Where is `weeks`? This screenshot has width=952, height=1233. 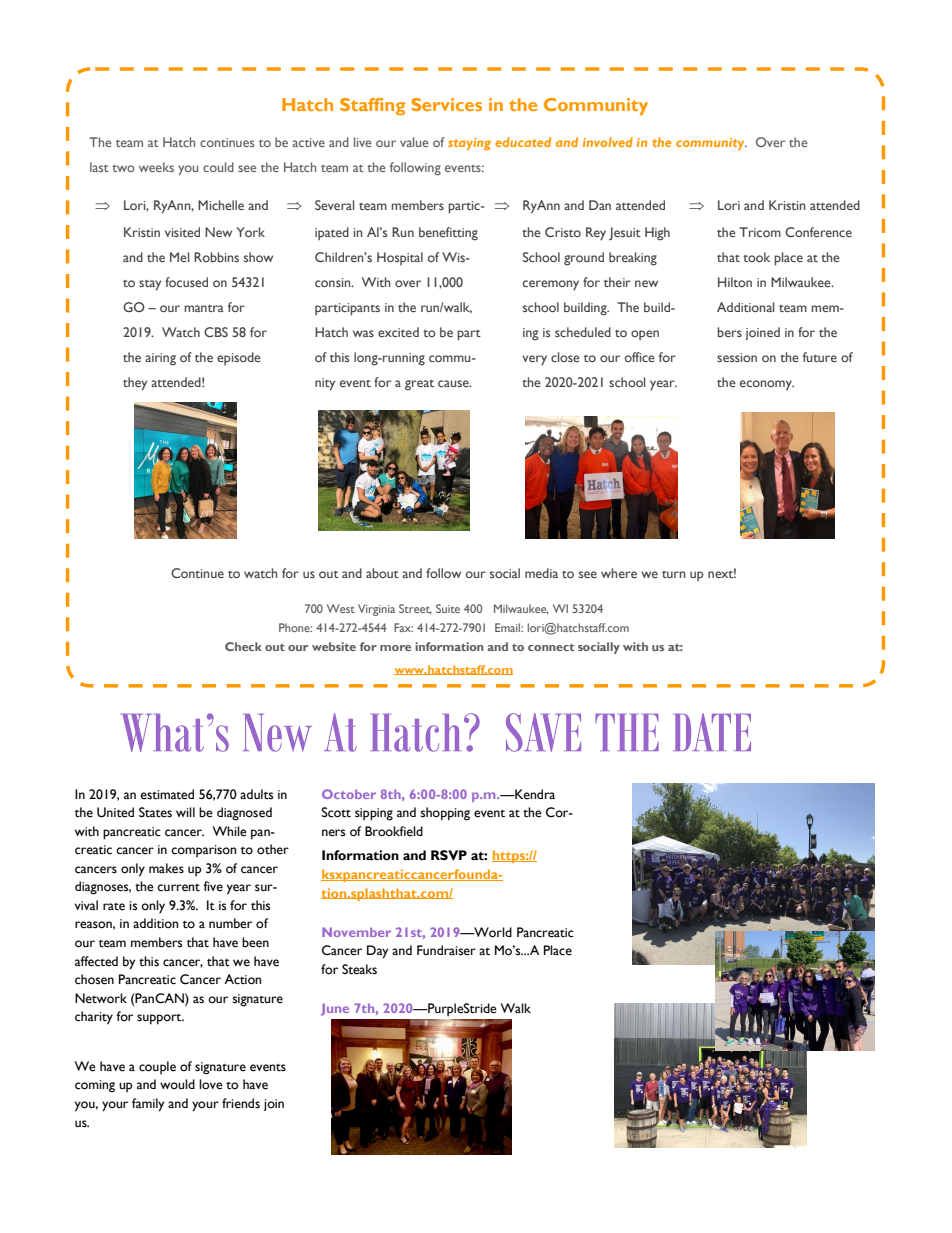
weeks is located at coordinates (156, 167).
